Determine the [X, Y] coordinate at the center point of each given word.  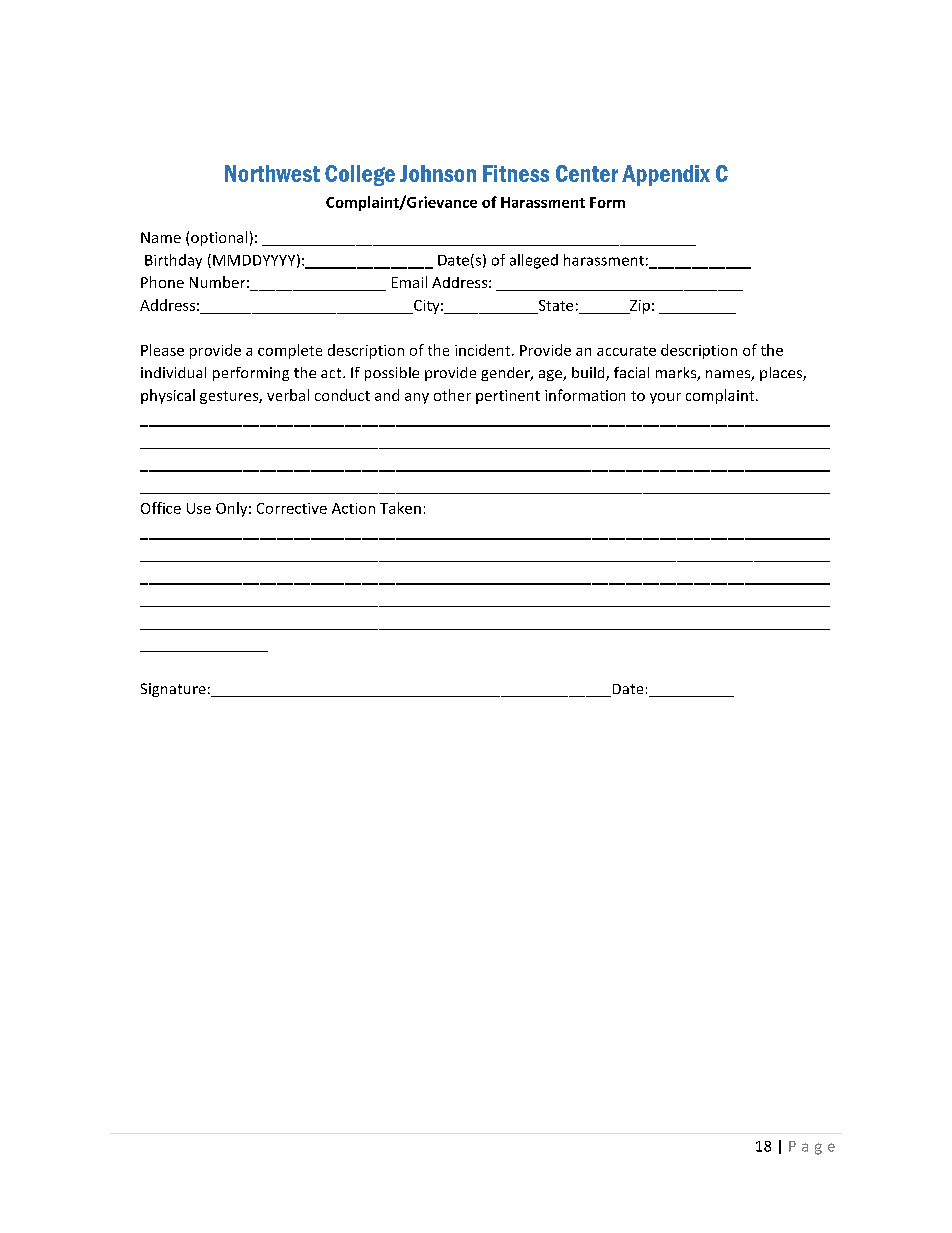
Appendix [666, 175]
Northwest [272, 173]
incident [484, 350]
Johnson [438, 173]
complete [290, 351]
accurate [626, 351]
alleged [534, 261]
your [665, 398]
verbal [288, 395]
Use [199, 508]
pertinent [508, 397]
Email [409, 282]
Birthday [173, 261]
